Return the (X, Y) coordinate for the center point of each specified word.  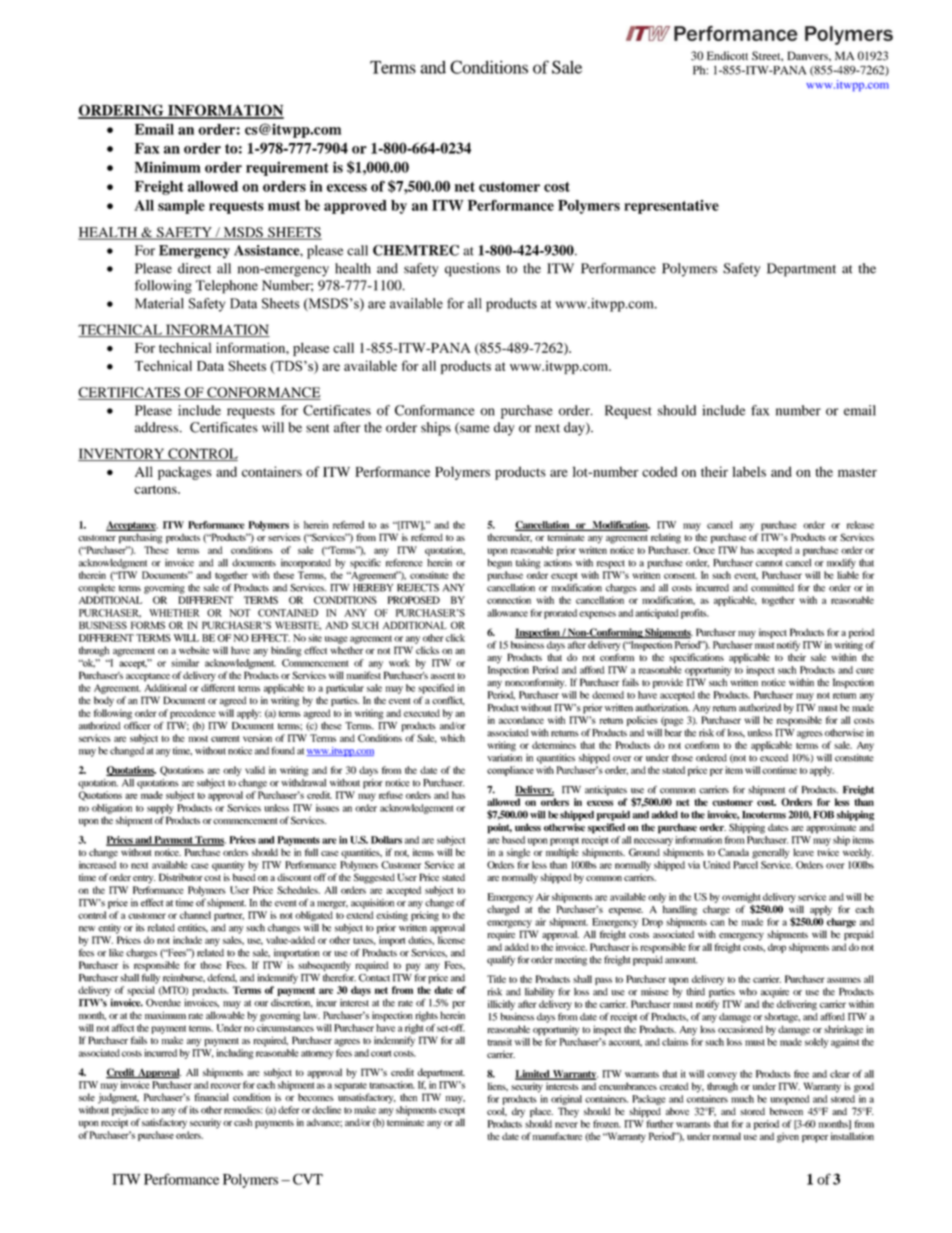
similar (185, 663)
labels (749, 471)
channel (195, 915)
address (158, 427)
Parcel (745, 865)
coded (659, 472)
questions (472, 270)
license (451, 940)
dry (518, 1112)
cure (865, 671)
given (788, 1137)
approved (355, 207)
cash (243, 1122)
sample (181, 207)
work (399, 663)
